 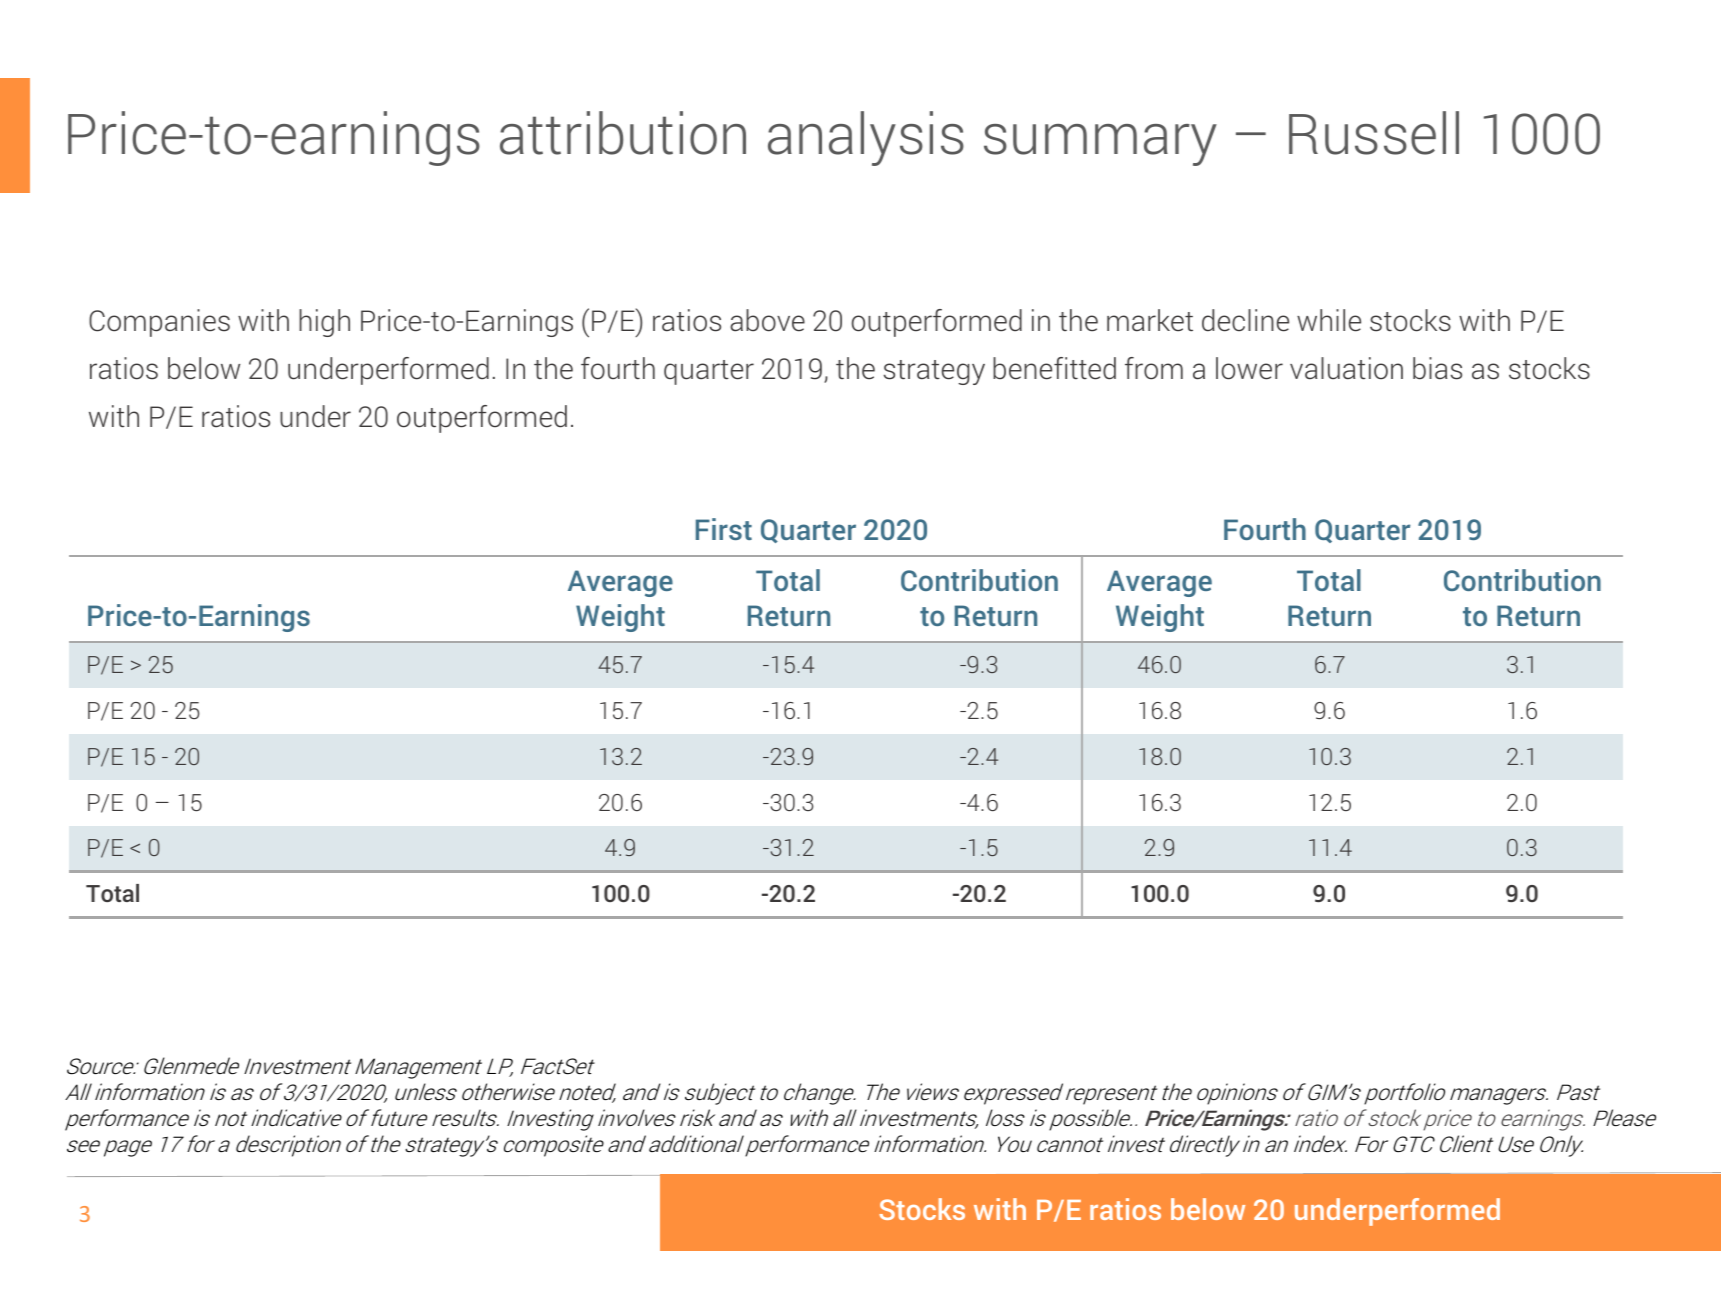 I want to click on bias, so click(x=1437, y=368).
